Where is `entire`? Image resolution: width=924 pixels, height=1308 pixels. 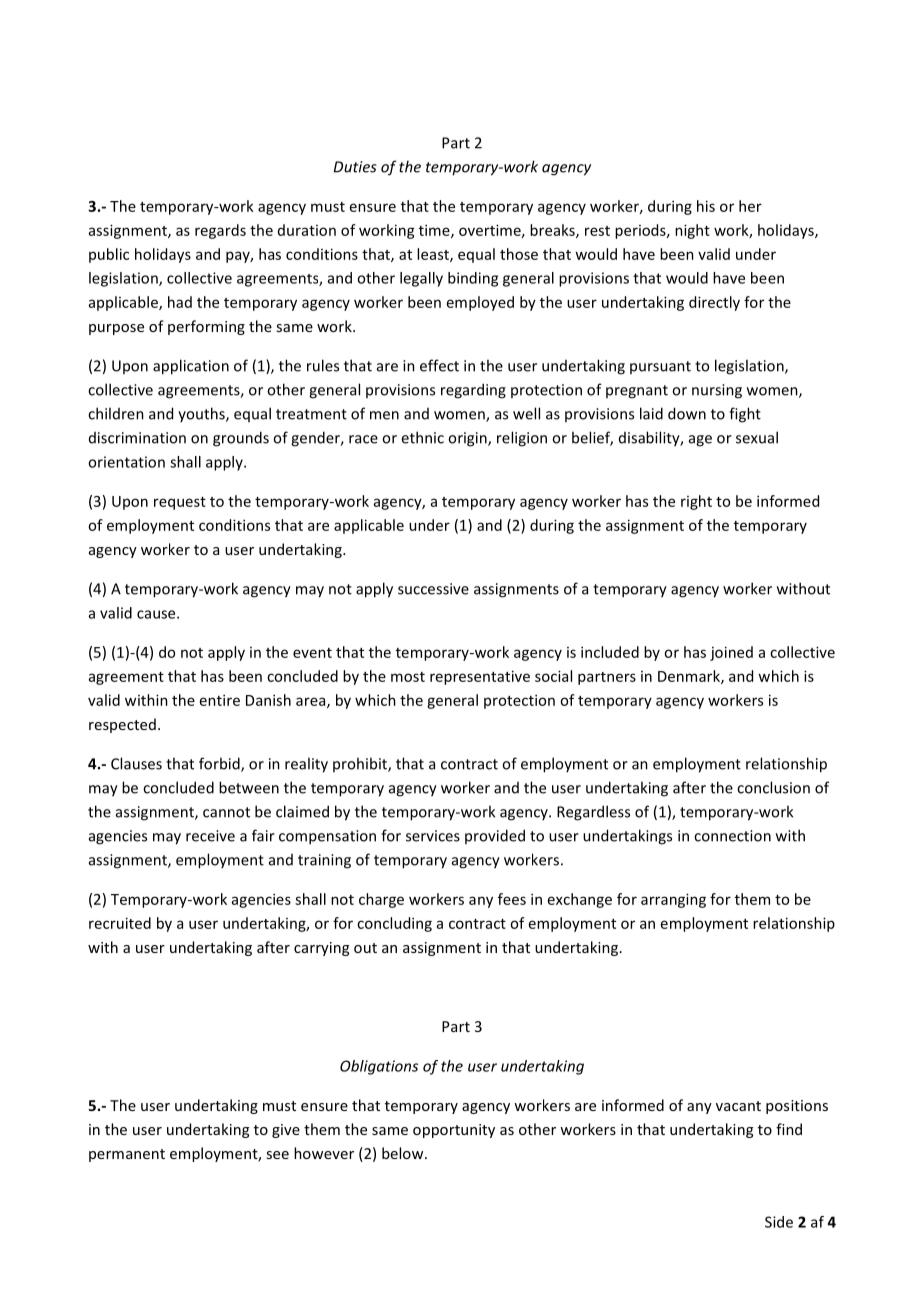
entire is located at coordinates (220, 700).
